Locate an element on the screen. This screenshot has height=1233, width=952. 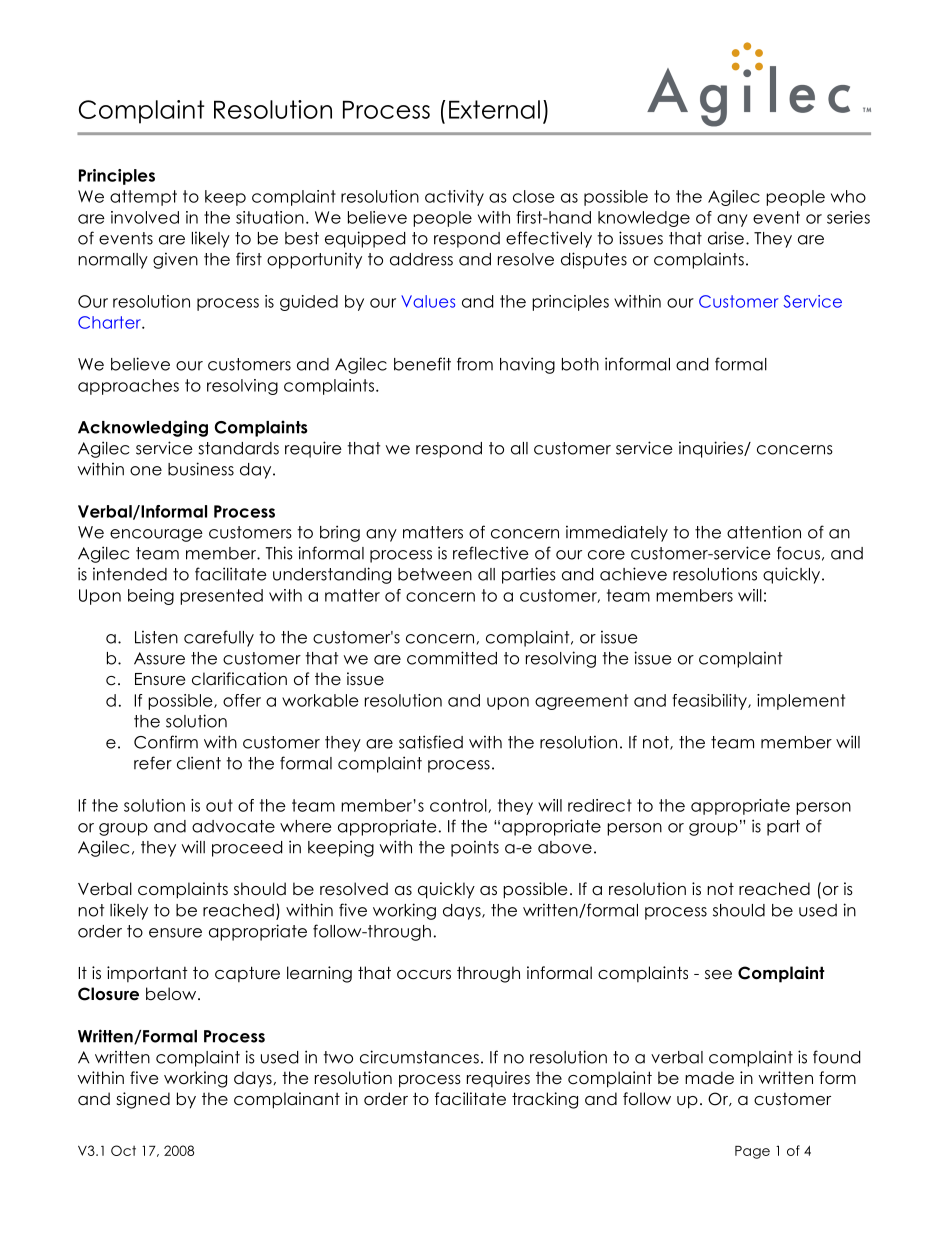
reflective is located at coordinates (491, 553).
